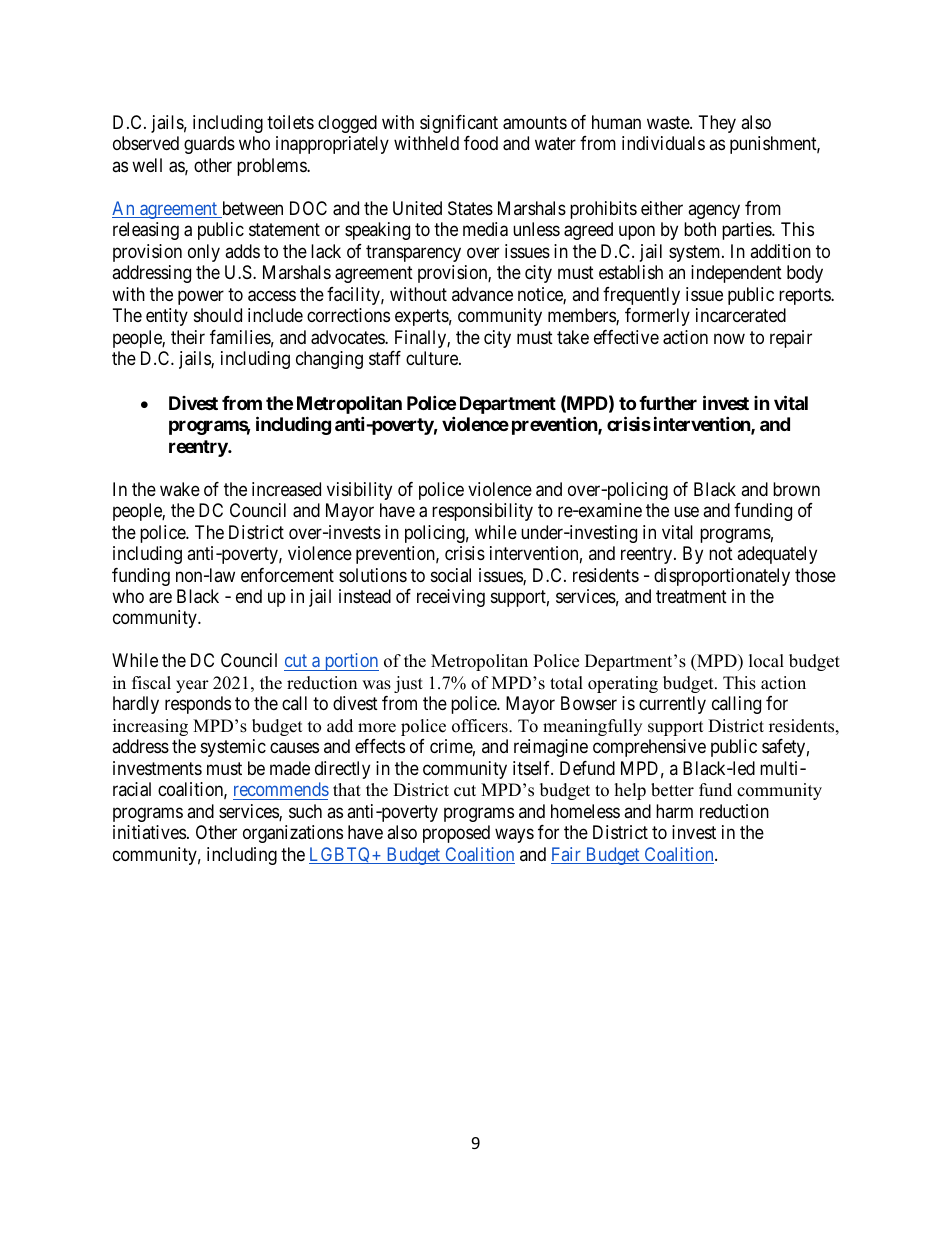 This document has height=1233, width=952. I want to click on They, so click(717, 124).
